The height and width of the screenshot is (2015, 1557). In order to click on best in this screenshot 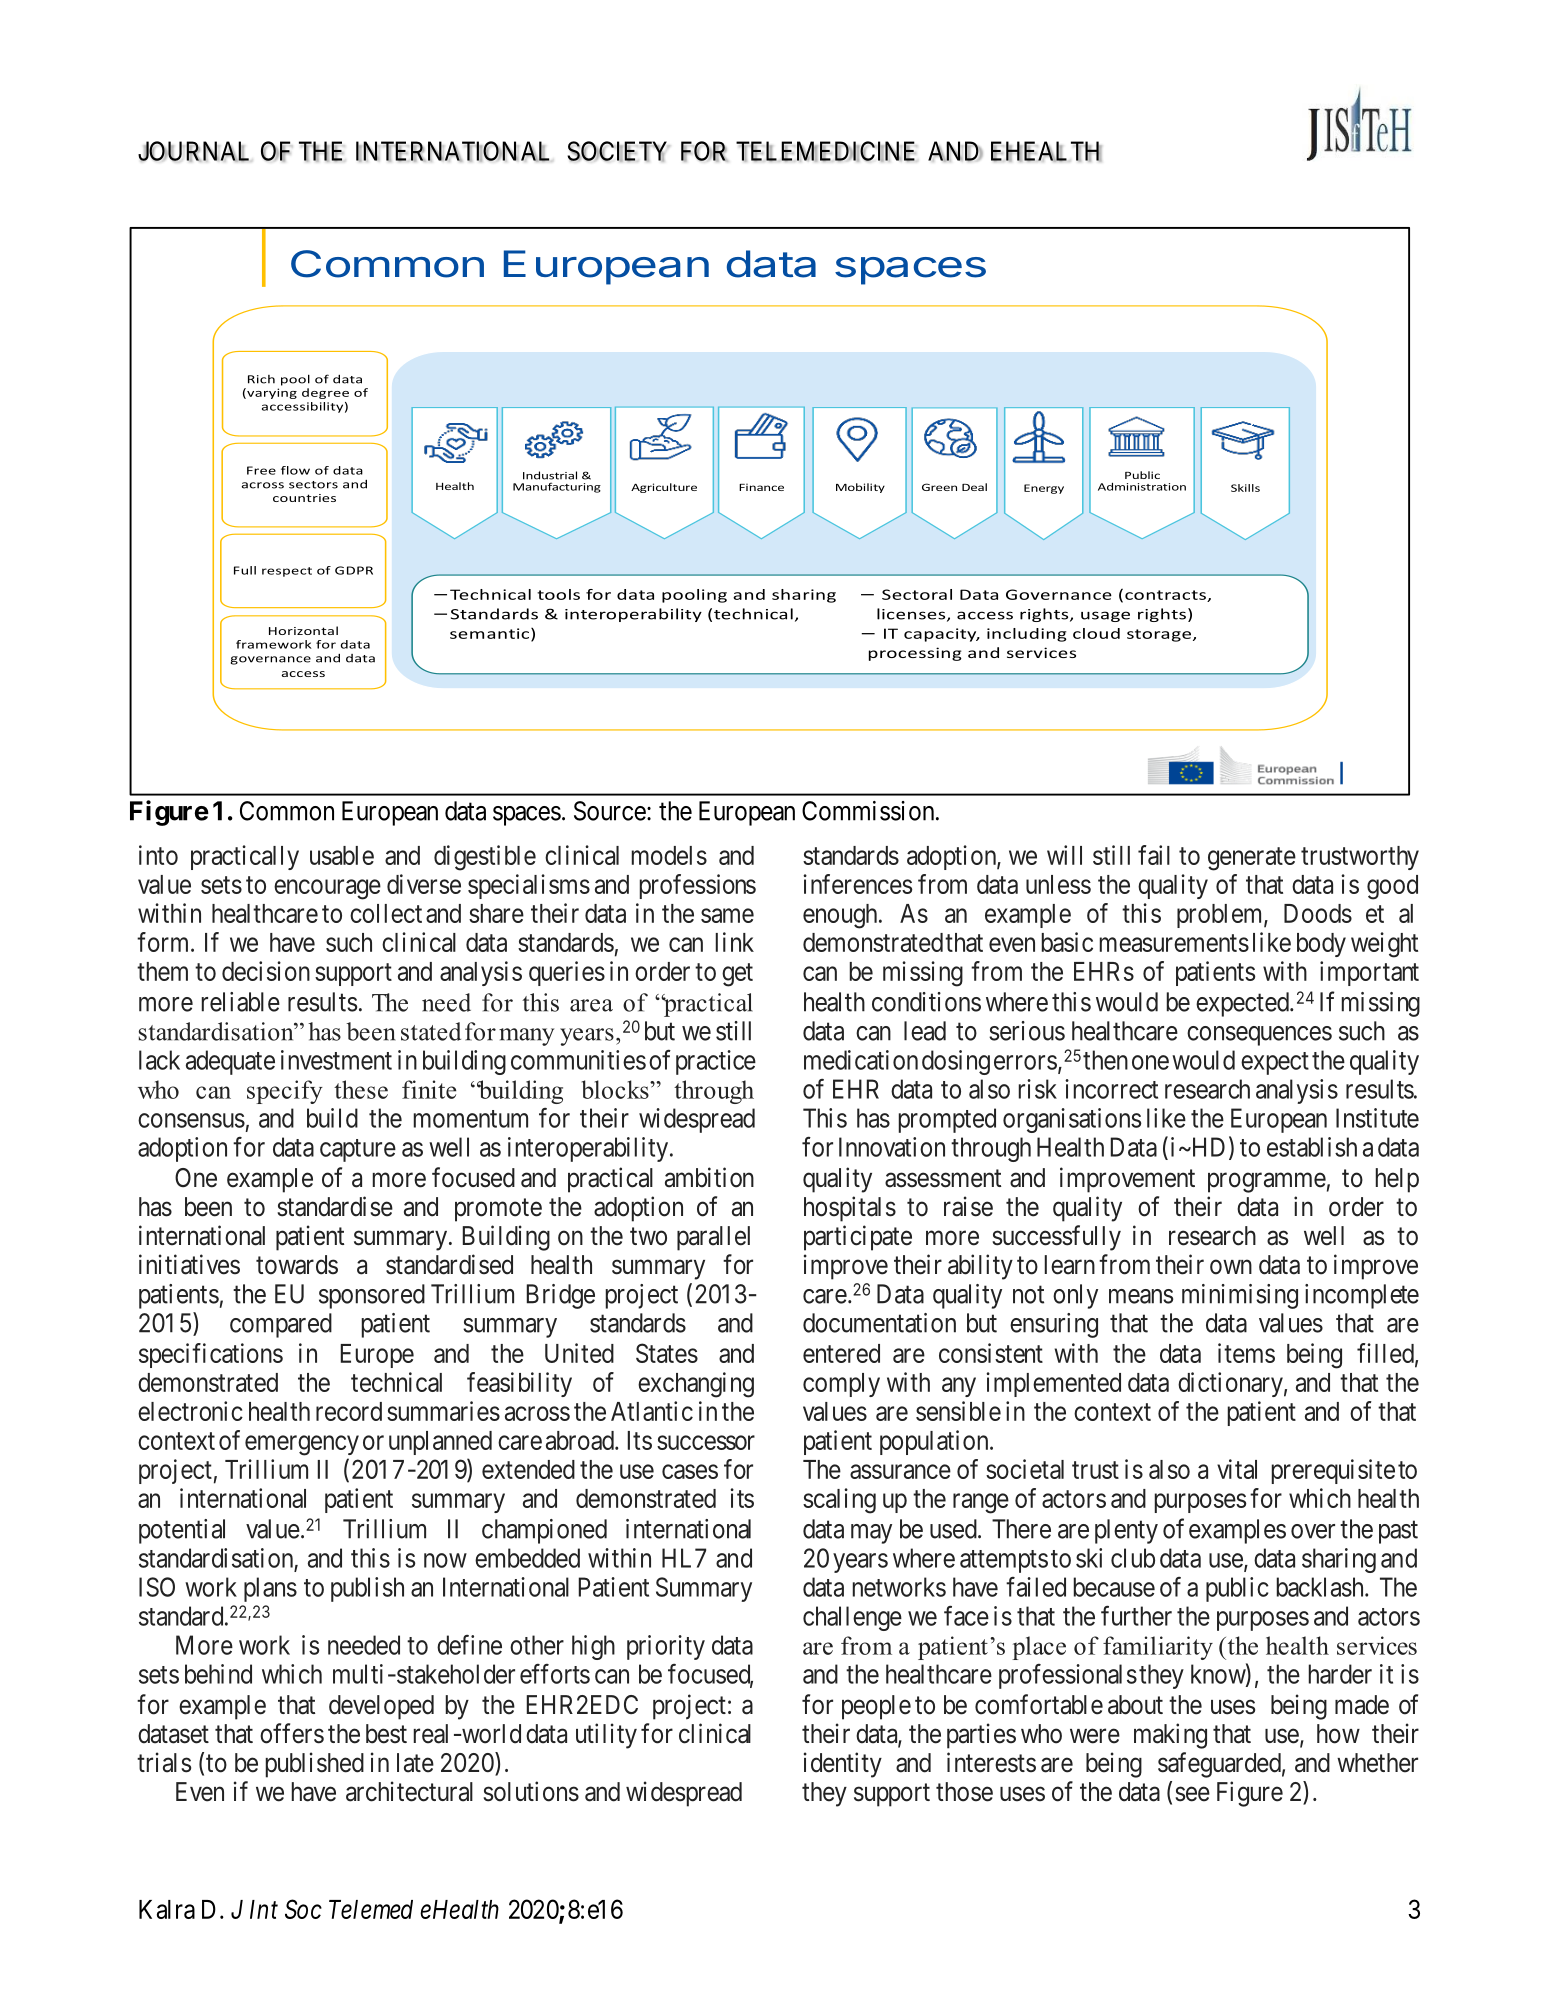, I will do `click(386, 1734)`.
